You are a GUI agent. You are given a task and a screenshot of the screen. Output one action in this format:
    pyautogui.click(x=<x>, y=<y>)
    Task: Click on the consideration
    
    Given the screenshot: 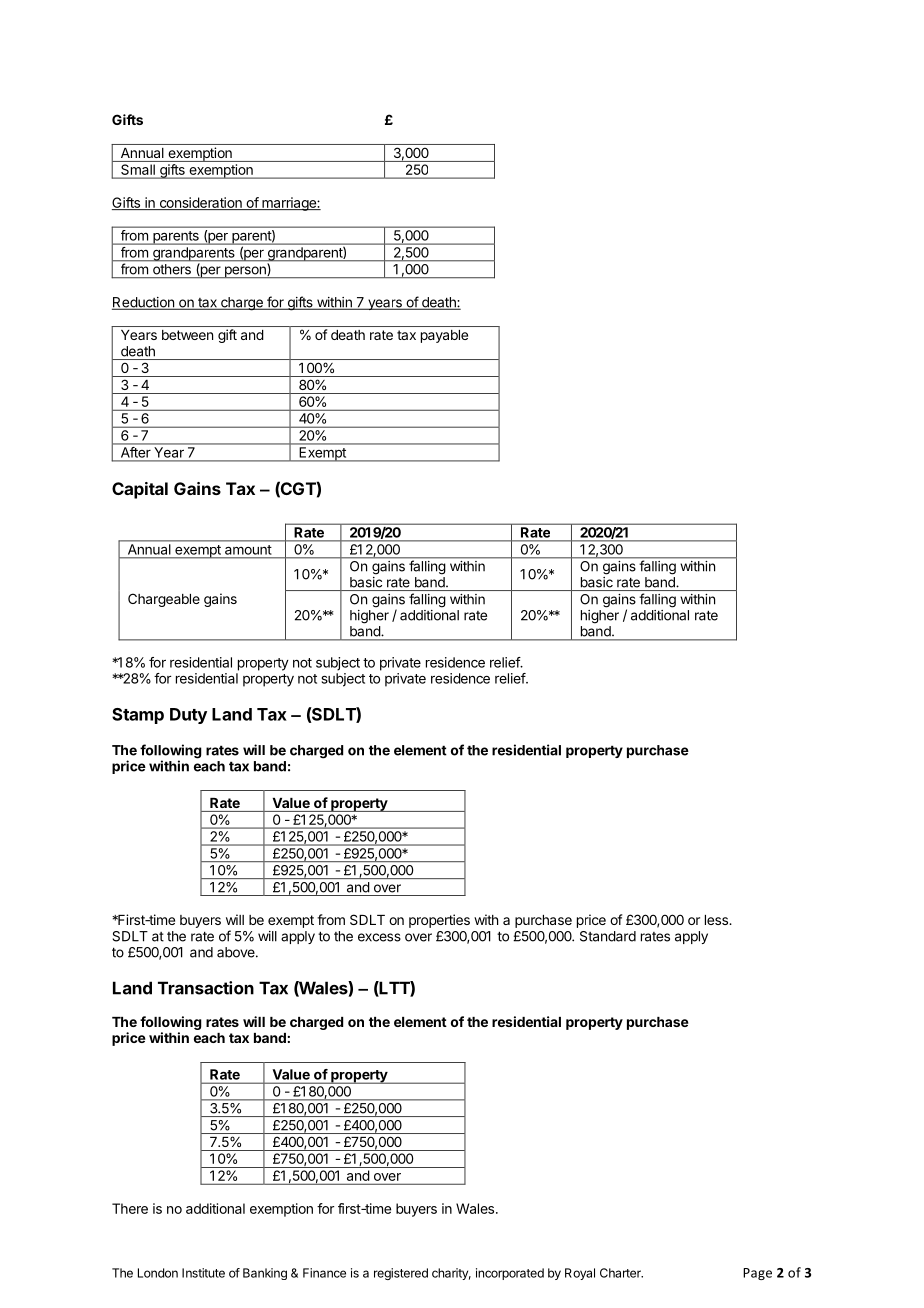 What is the action you would take?
    pyautogui.click(x=200, y=203)
